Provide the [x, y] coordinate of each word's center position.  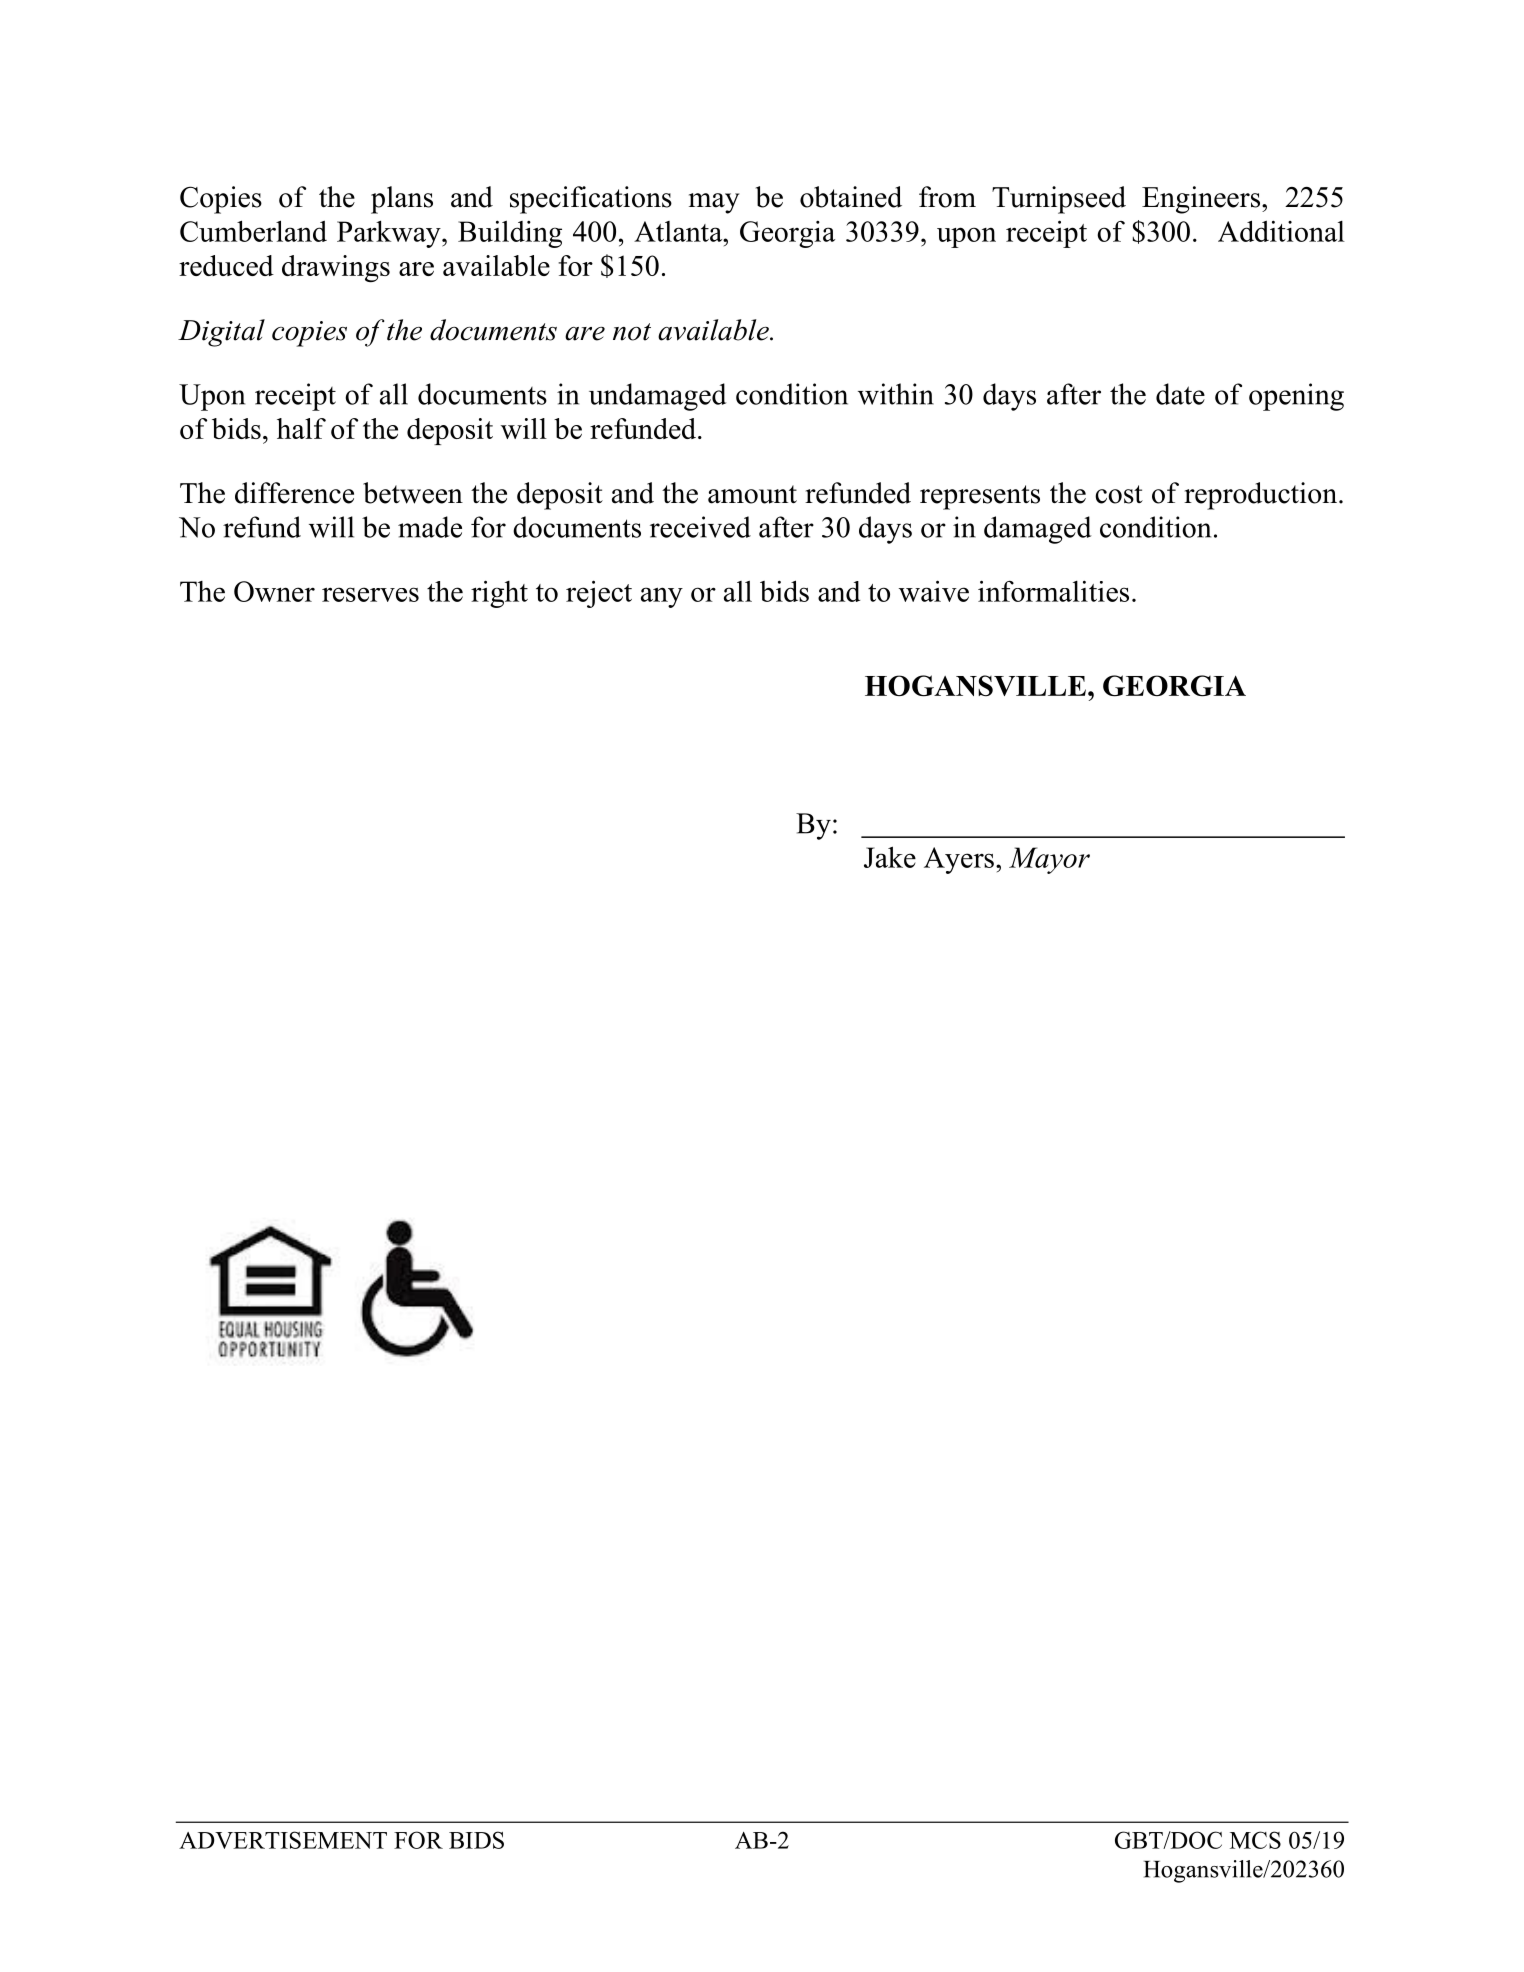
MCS [1255, 1840]
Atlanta [679, 231]
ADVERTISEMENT [283, 1840]
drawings [336, 268]
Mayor [1049, 860]
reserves [370, 594]
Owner [274, 591]
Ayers [959, 860]
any [662, 597]
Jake [890, 857]
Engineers [1201, 200]
